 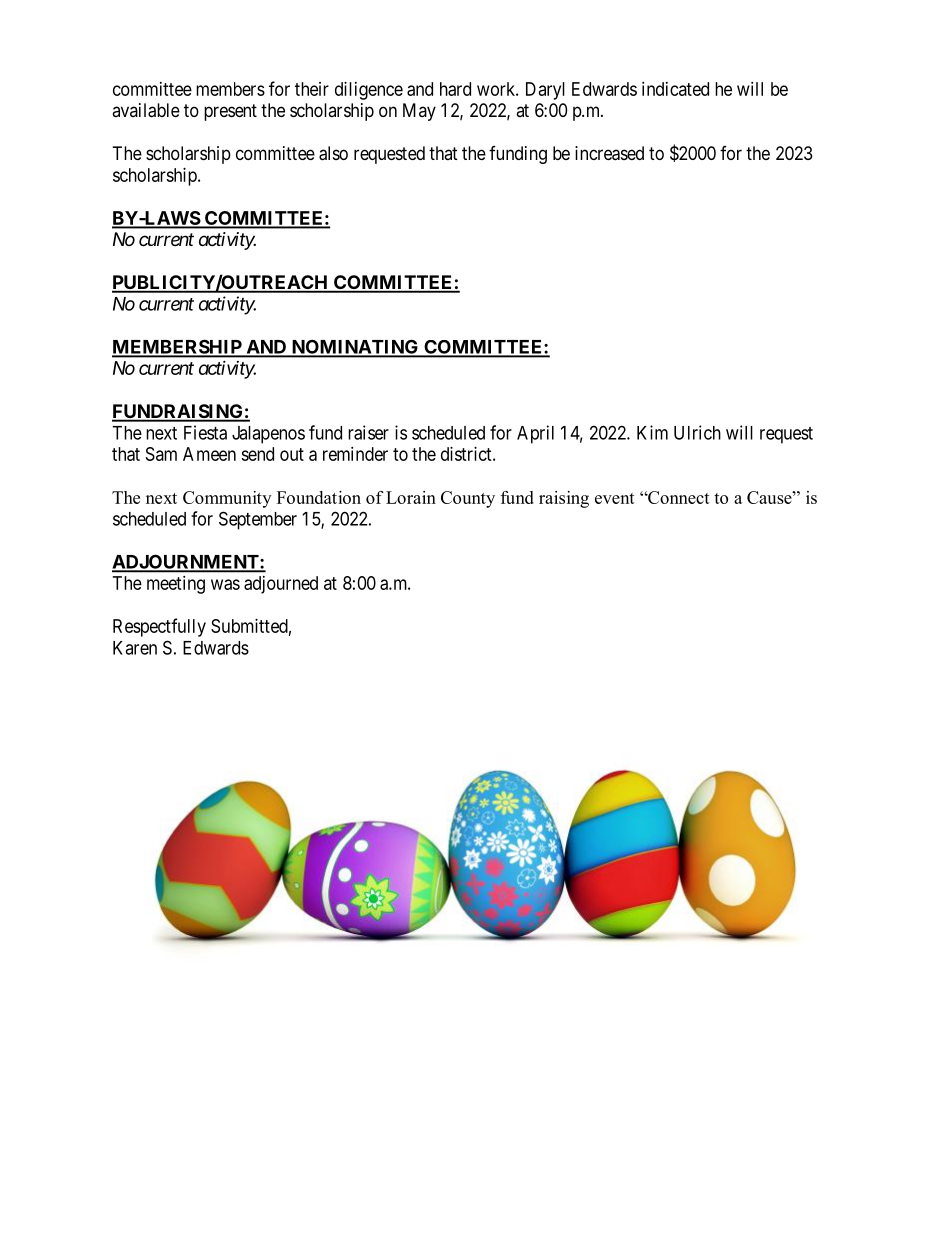 What do you see at coordinates (333, 153) in the screenshot?
I see `also` at bounding box center [333, 153].
